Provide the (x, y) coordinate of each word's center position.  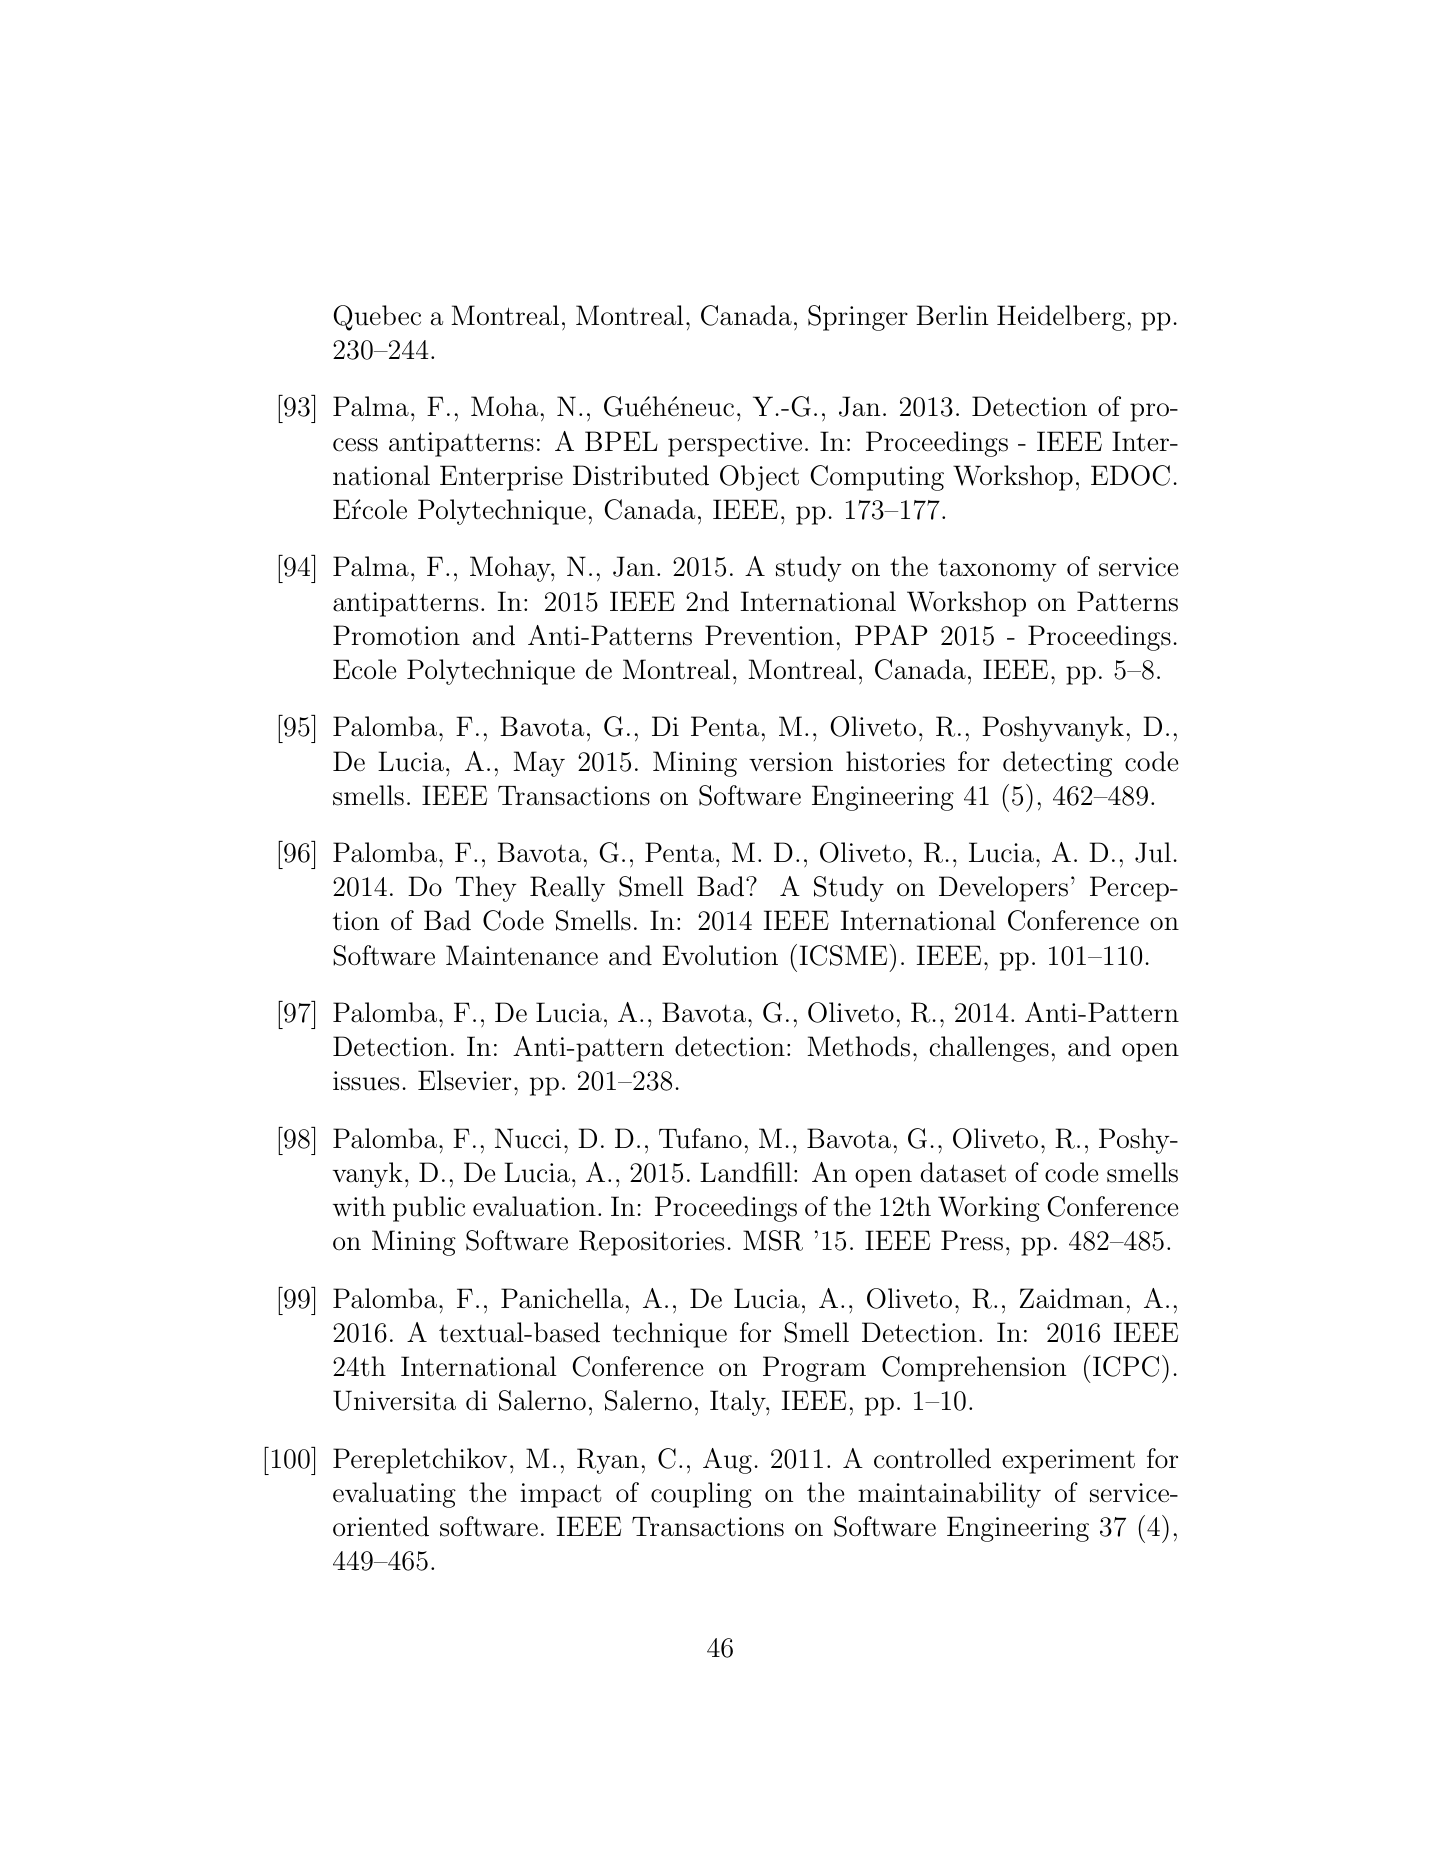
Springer (858, 318)
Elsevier (464, 1080)
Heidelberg (1061, 318)
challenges (989, 1049)
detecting (1057, 764)
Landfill (746, 1172)
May (539, 764)
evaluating (394, 1495)
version (791, 762)
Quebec (377, 318)
